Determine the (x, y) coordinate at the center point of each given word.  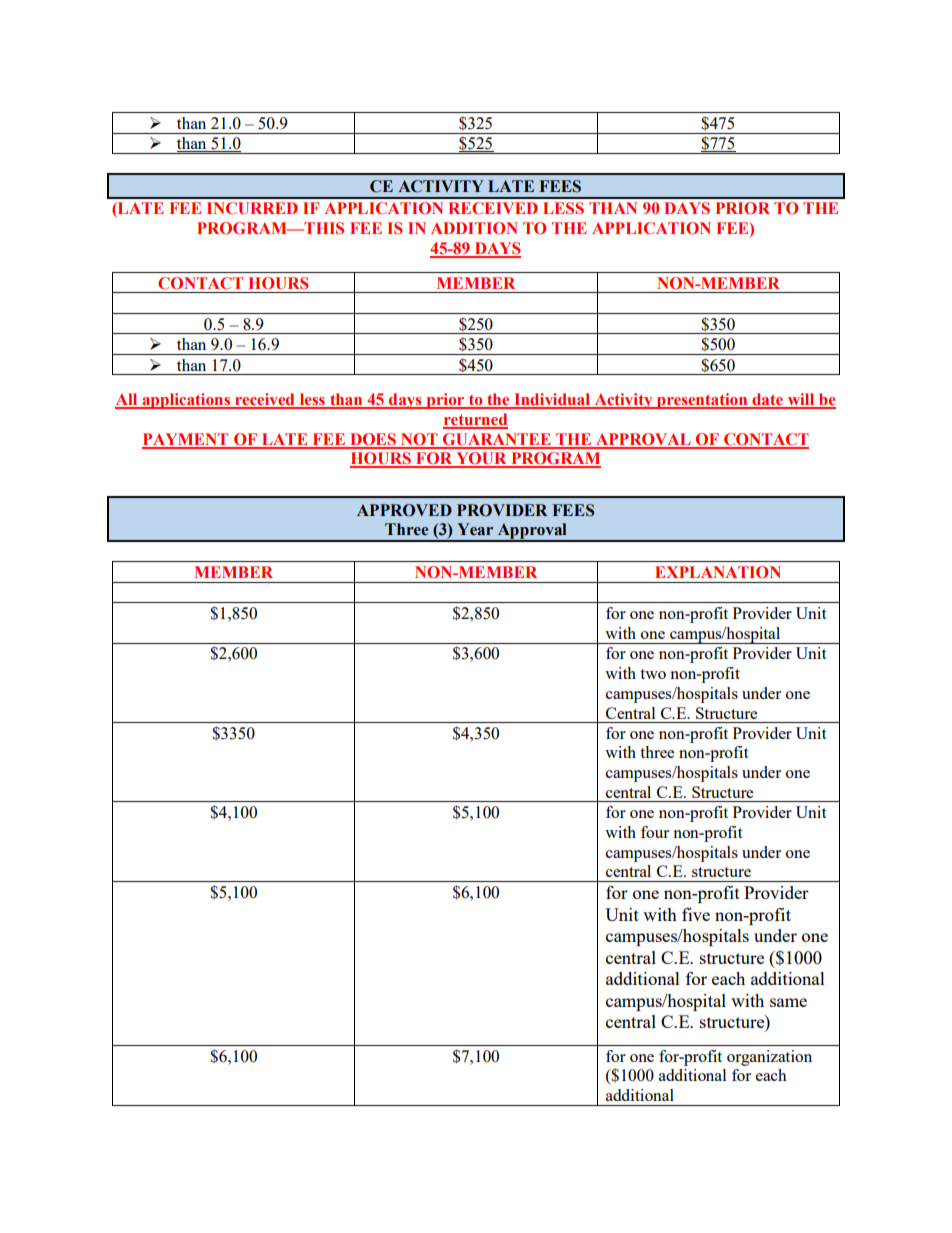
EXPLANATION (718, 572)
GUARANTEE (497, 440)
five (696, 914)
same (788, 1002)
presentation (702, 401)
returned (475, 420)
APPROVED (404, 510)
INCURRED (252, 208)
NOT (419, 440)
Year (475, 529)
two (653, 674)
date (768, 400)
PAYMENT (186, 440)
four (655, 832)
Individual (552, 400)
